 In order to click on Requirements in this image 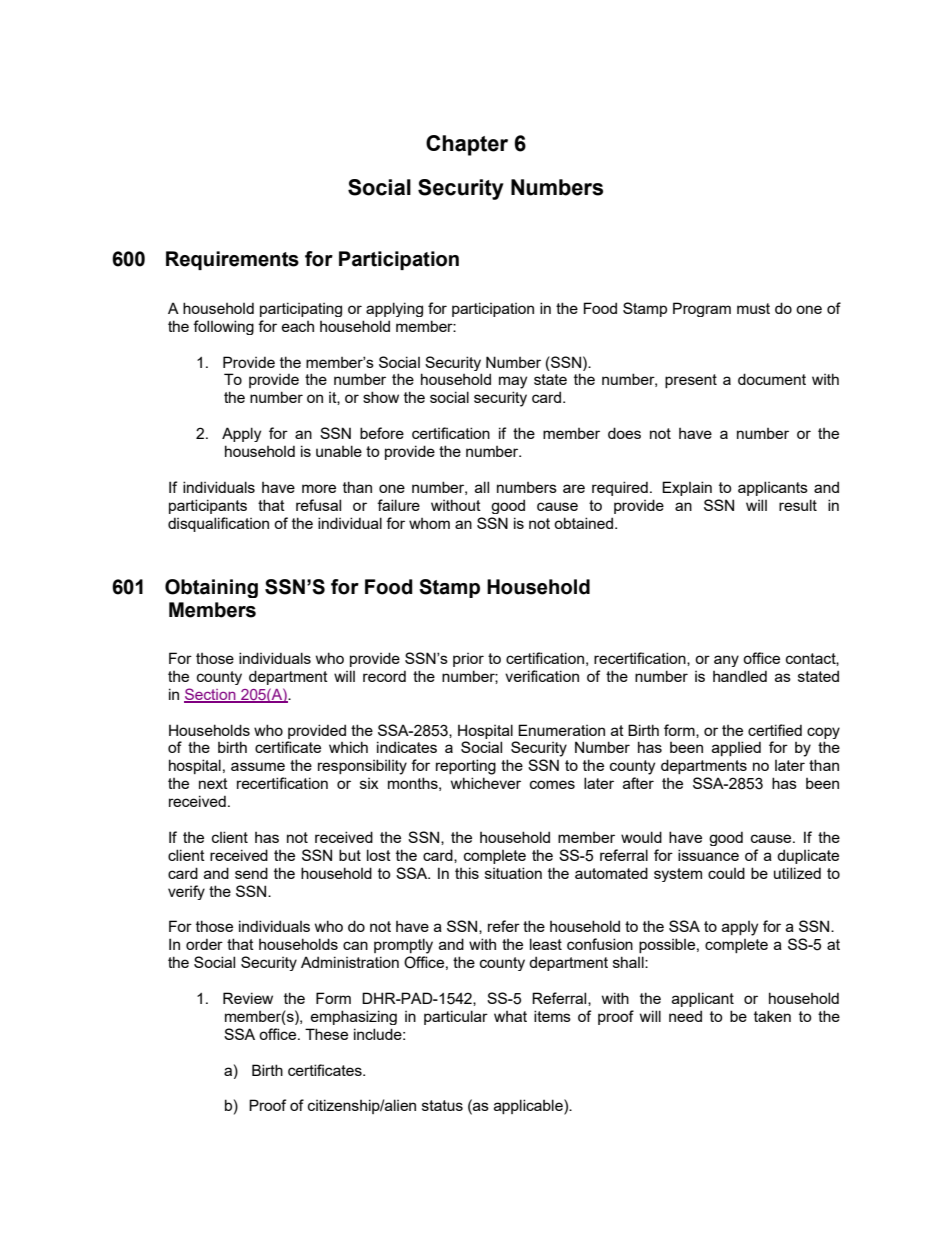, I will do `click(232, 260)`.
